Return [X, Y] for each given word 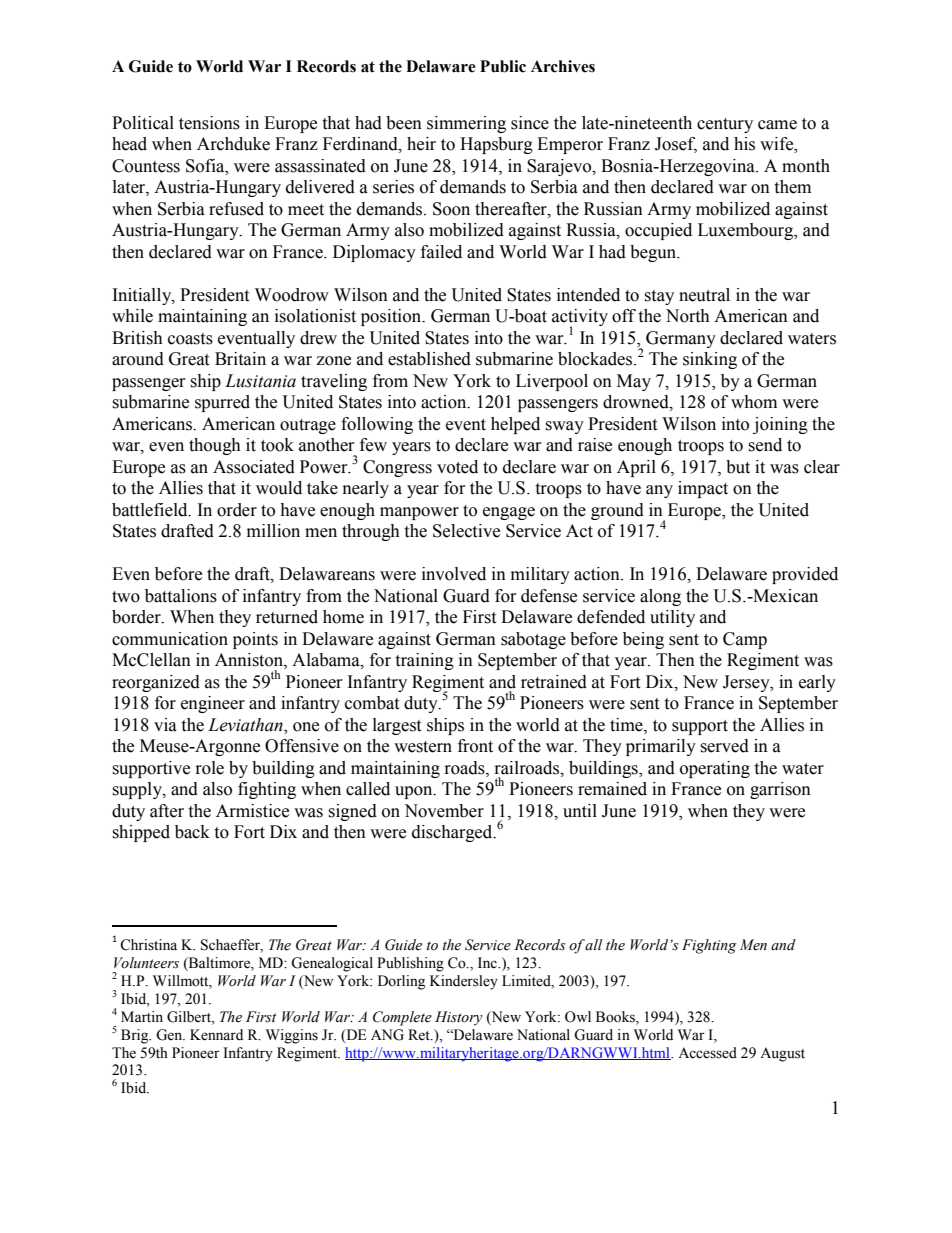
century [725, 125]
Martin [142, 1016]
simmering [466, 124]
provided [805, 575]
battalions [181, 596]
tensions [209, 123]
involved [454, 574]
